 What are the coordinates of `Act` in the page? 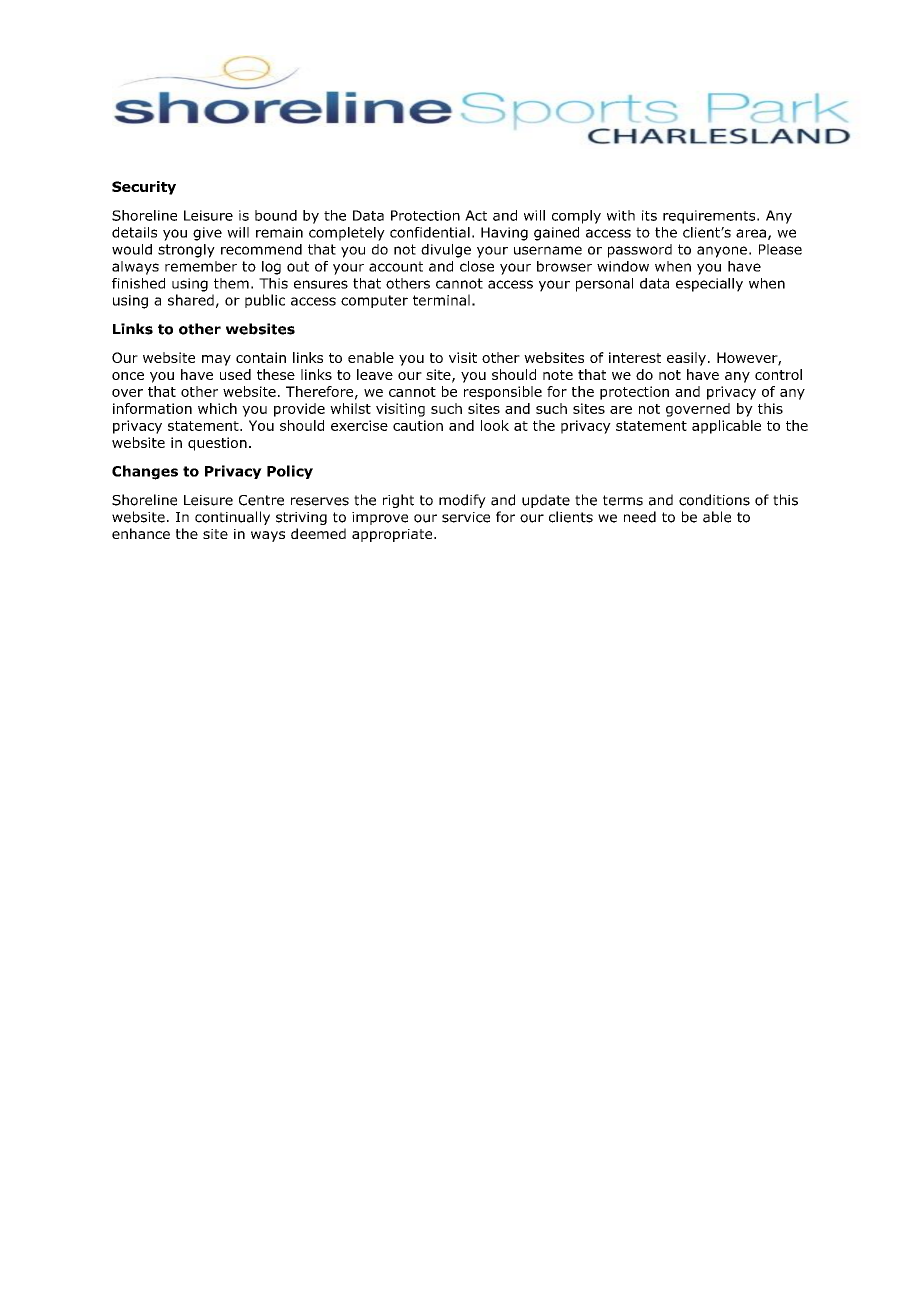 It's located at (476, 215).
